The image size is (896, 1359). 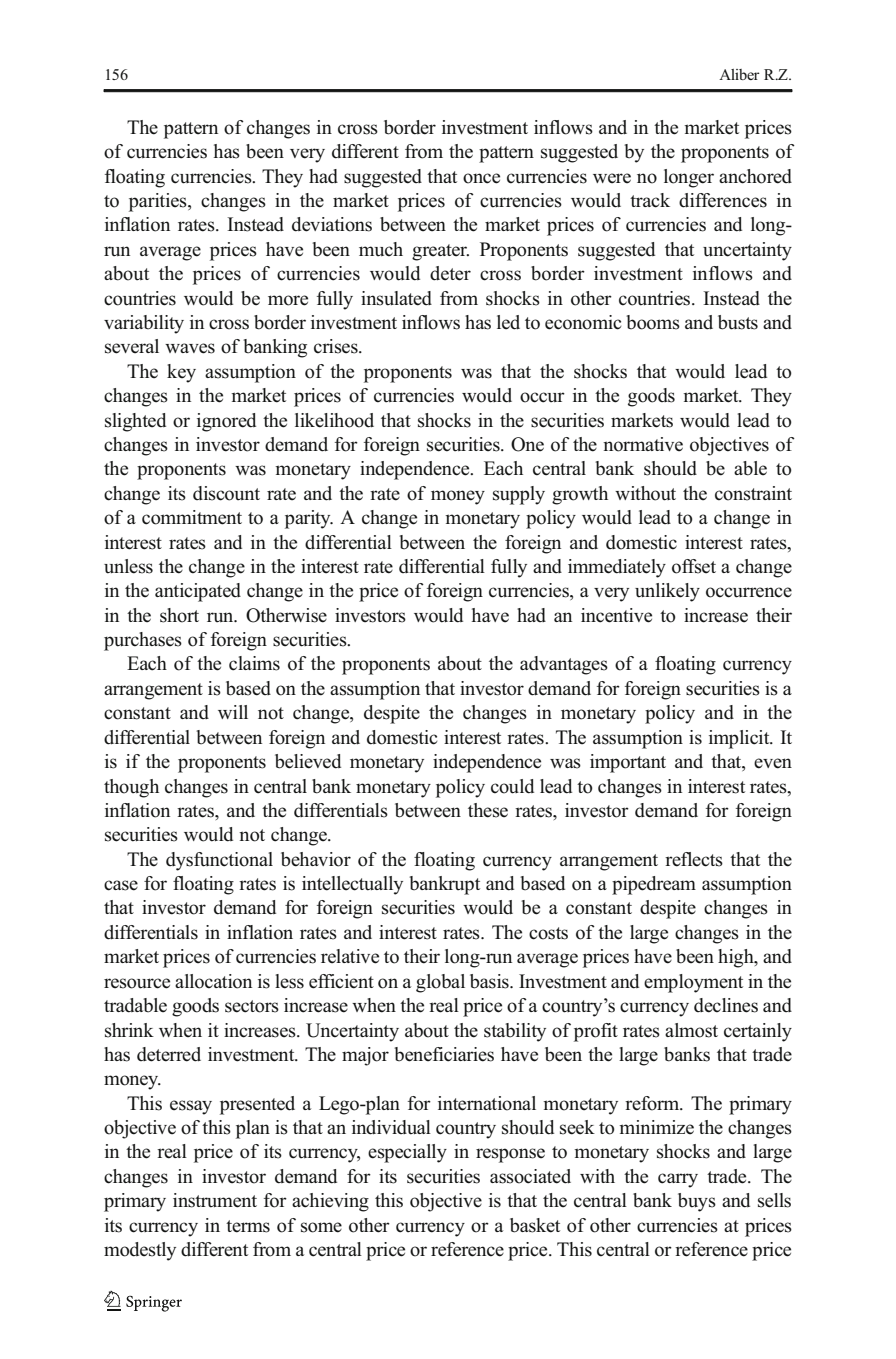 I want to click on instrument, so click(x=215, y=1200).
